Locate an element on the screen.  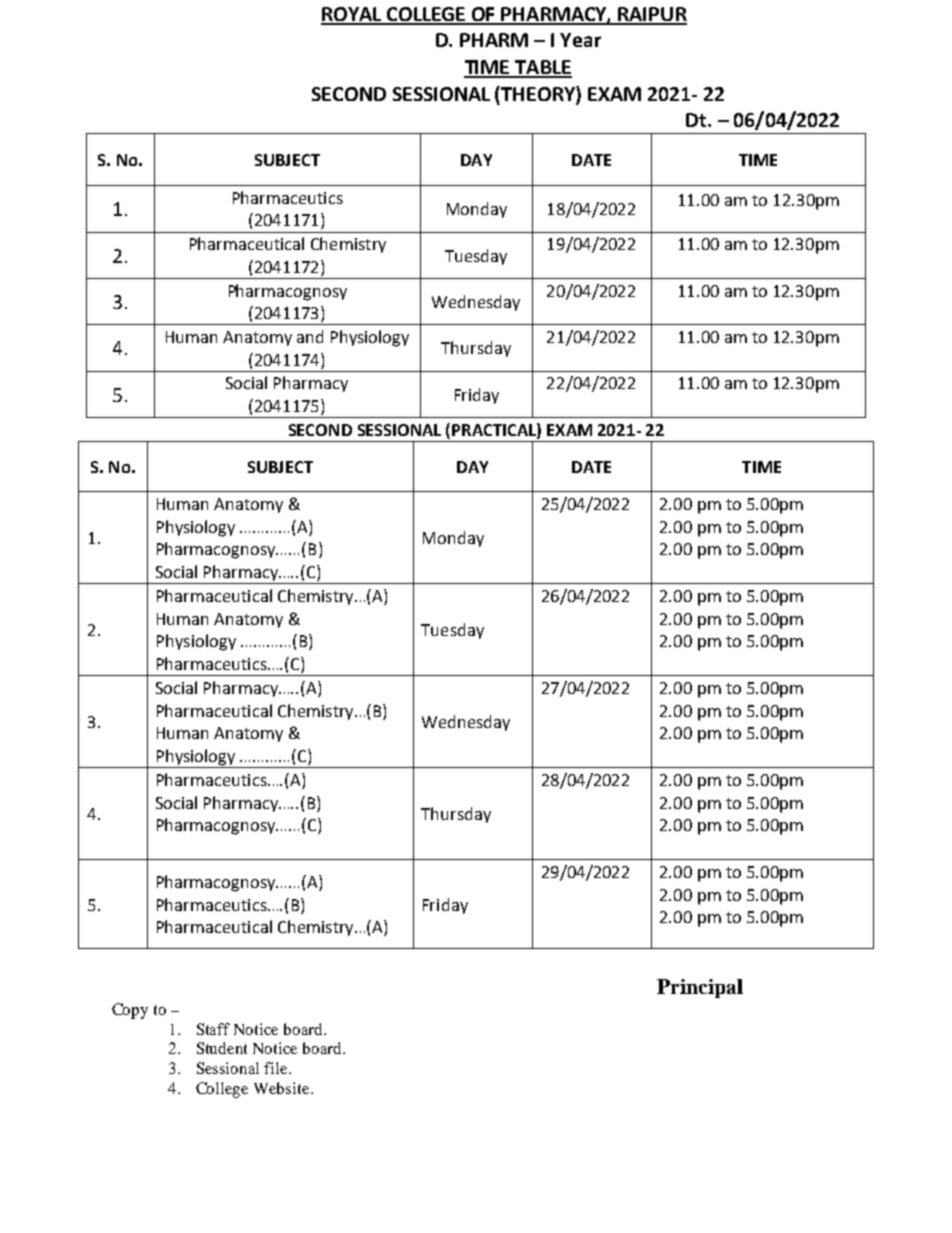
Staff is located at coordinates (213, 1029).
